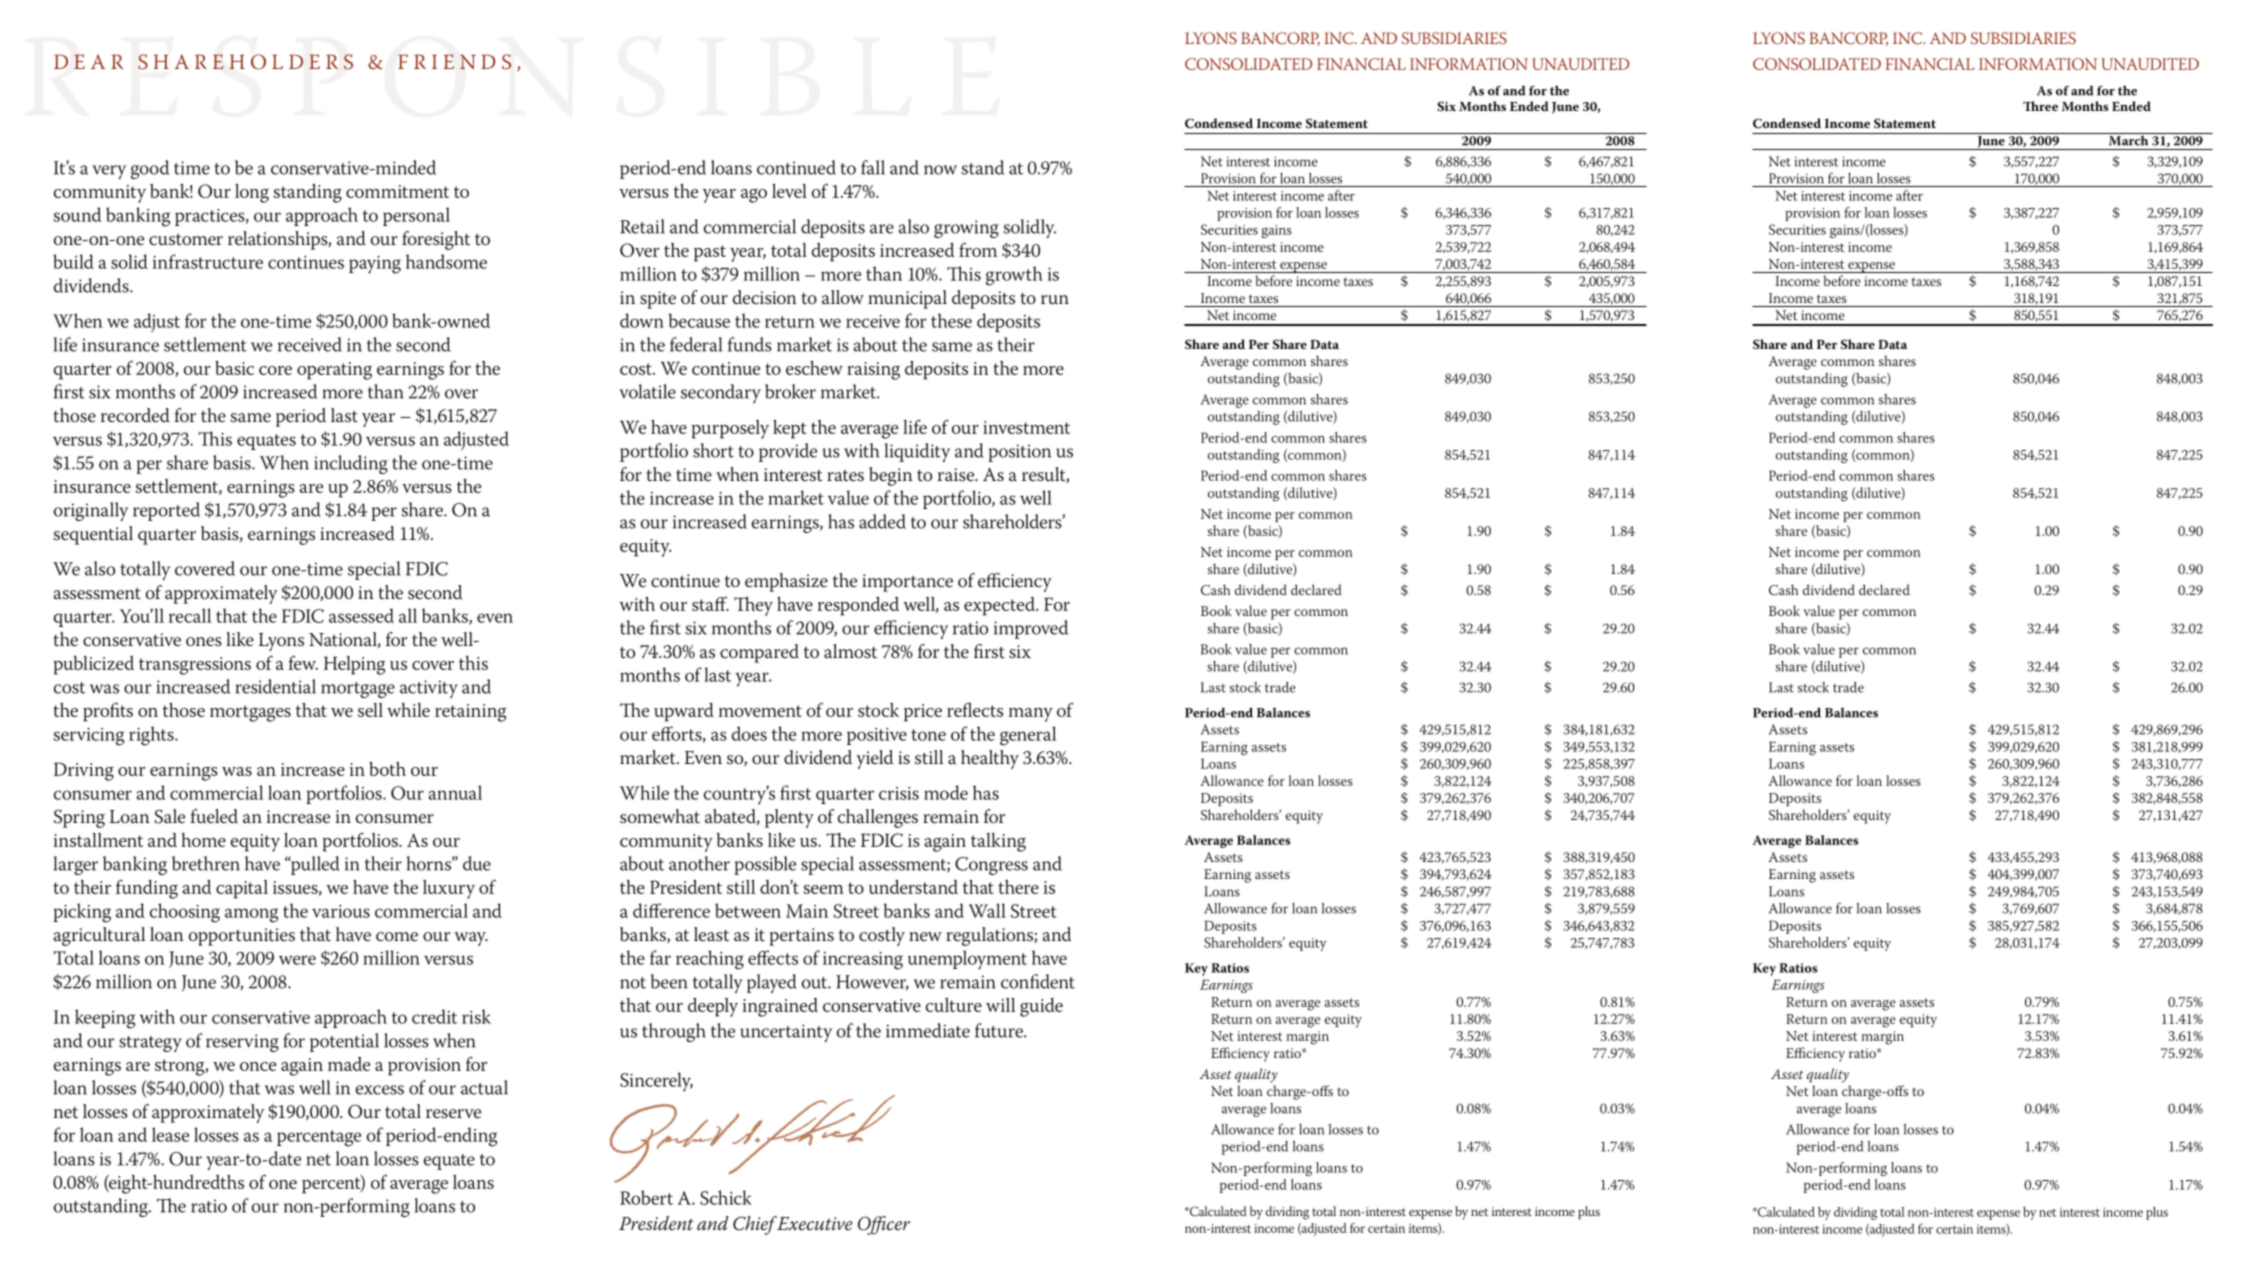  I want to click on lease, so click(170, 1134).
